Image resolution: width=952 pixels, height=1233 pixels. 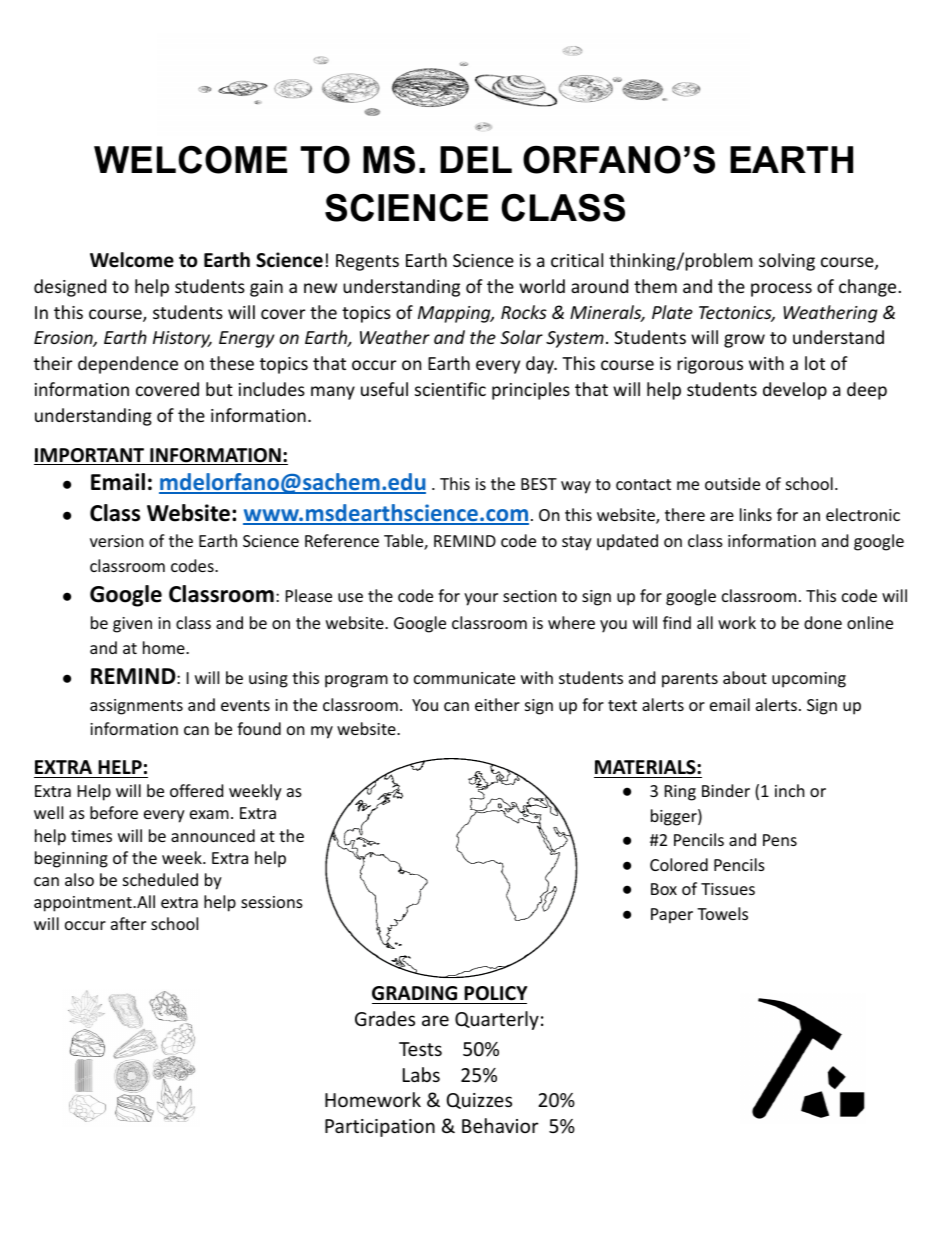 What do you see at coordinates (160, 879) in the document?
I see `scheduled` at bounding box center [160, 879].
